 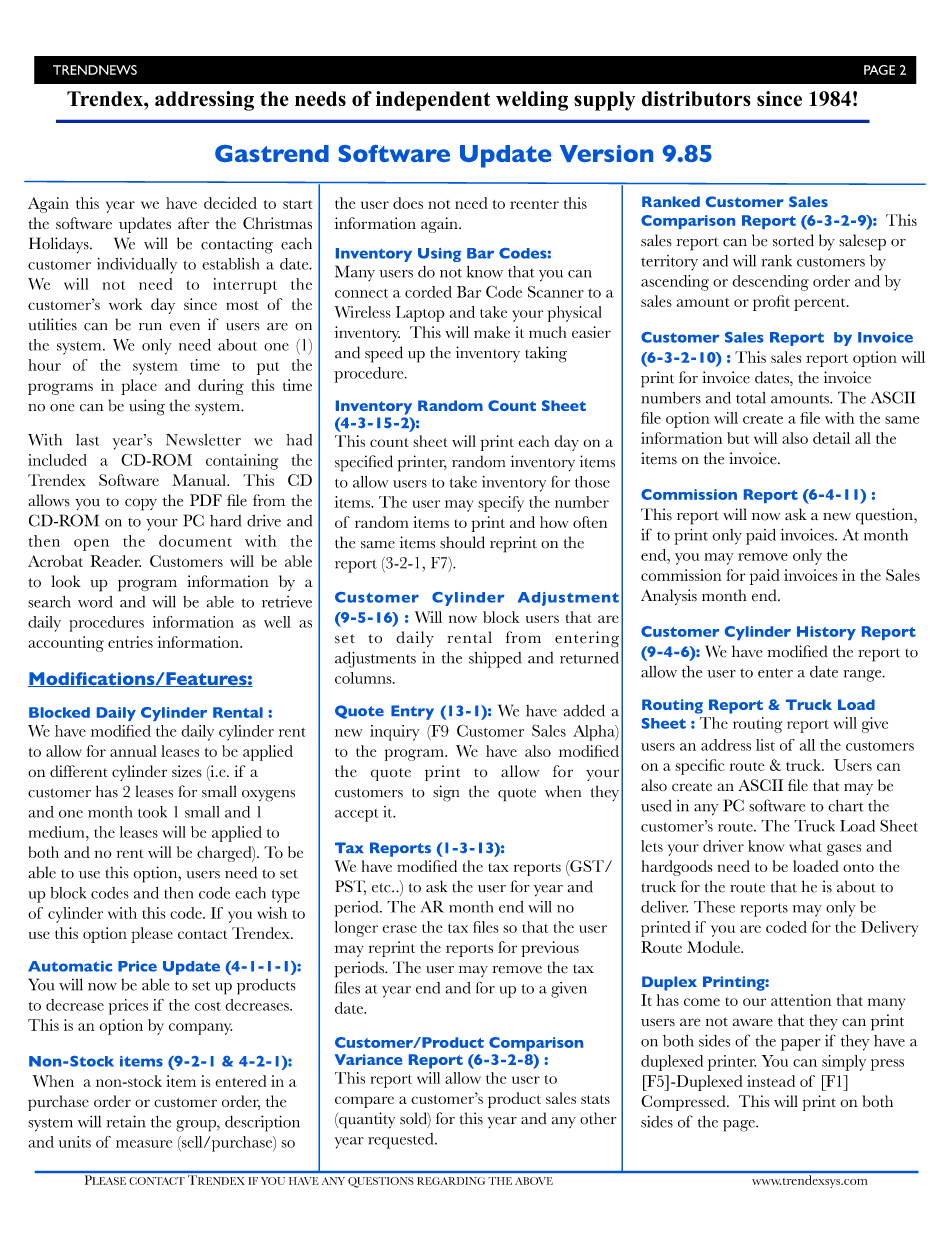 I want to click on distributors, so click(x=696, y=99).
